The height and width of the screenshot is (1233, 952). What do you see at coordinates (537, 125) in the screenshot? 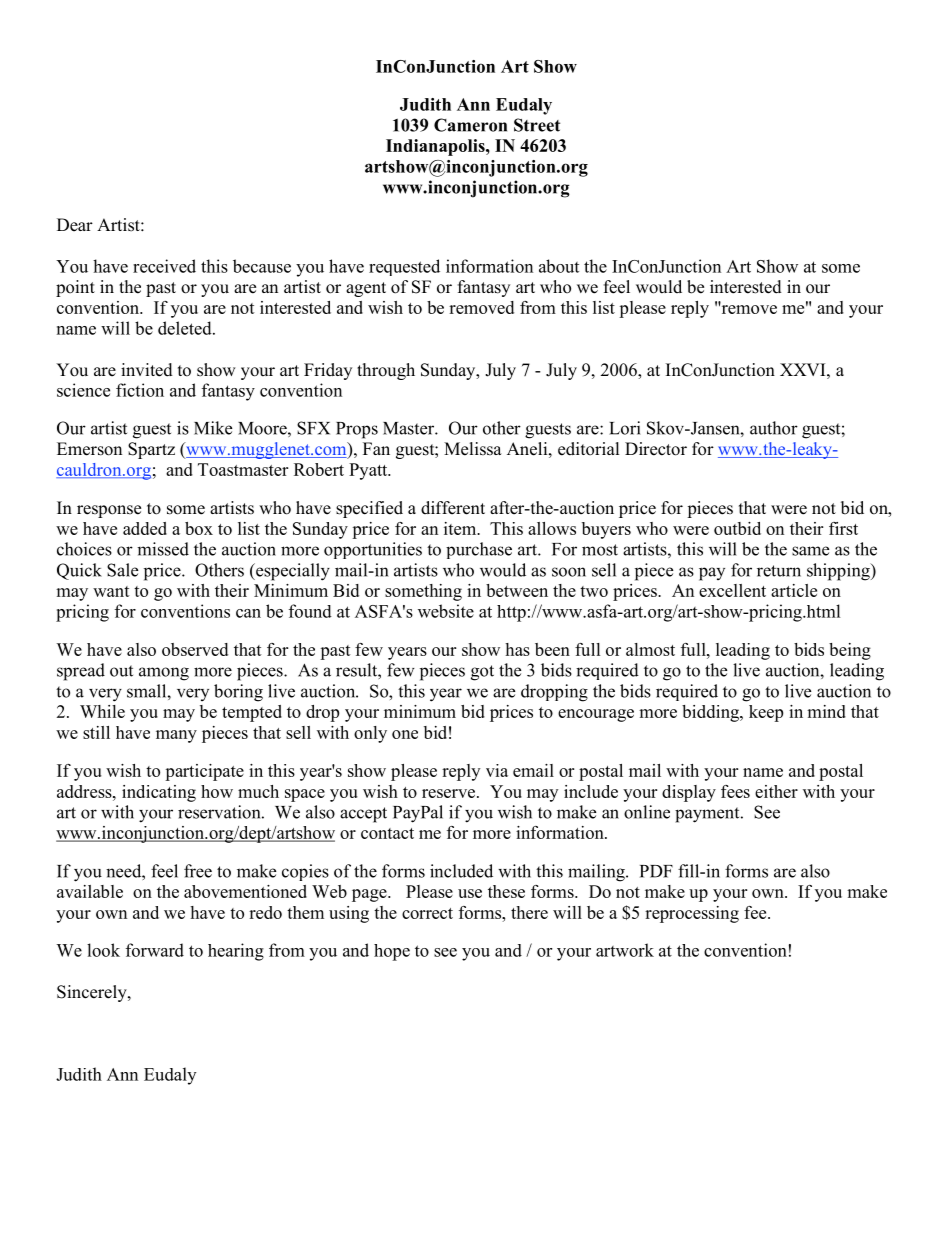
I see `Street` at bounding box center [537, 125].
